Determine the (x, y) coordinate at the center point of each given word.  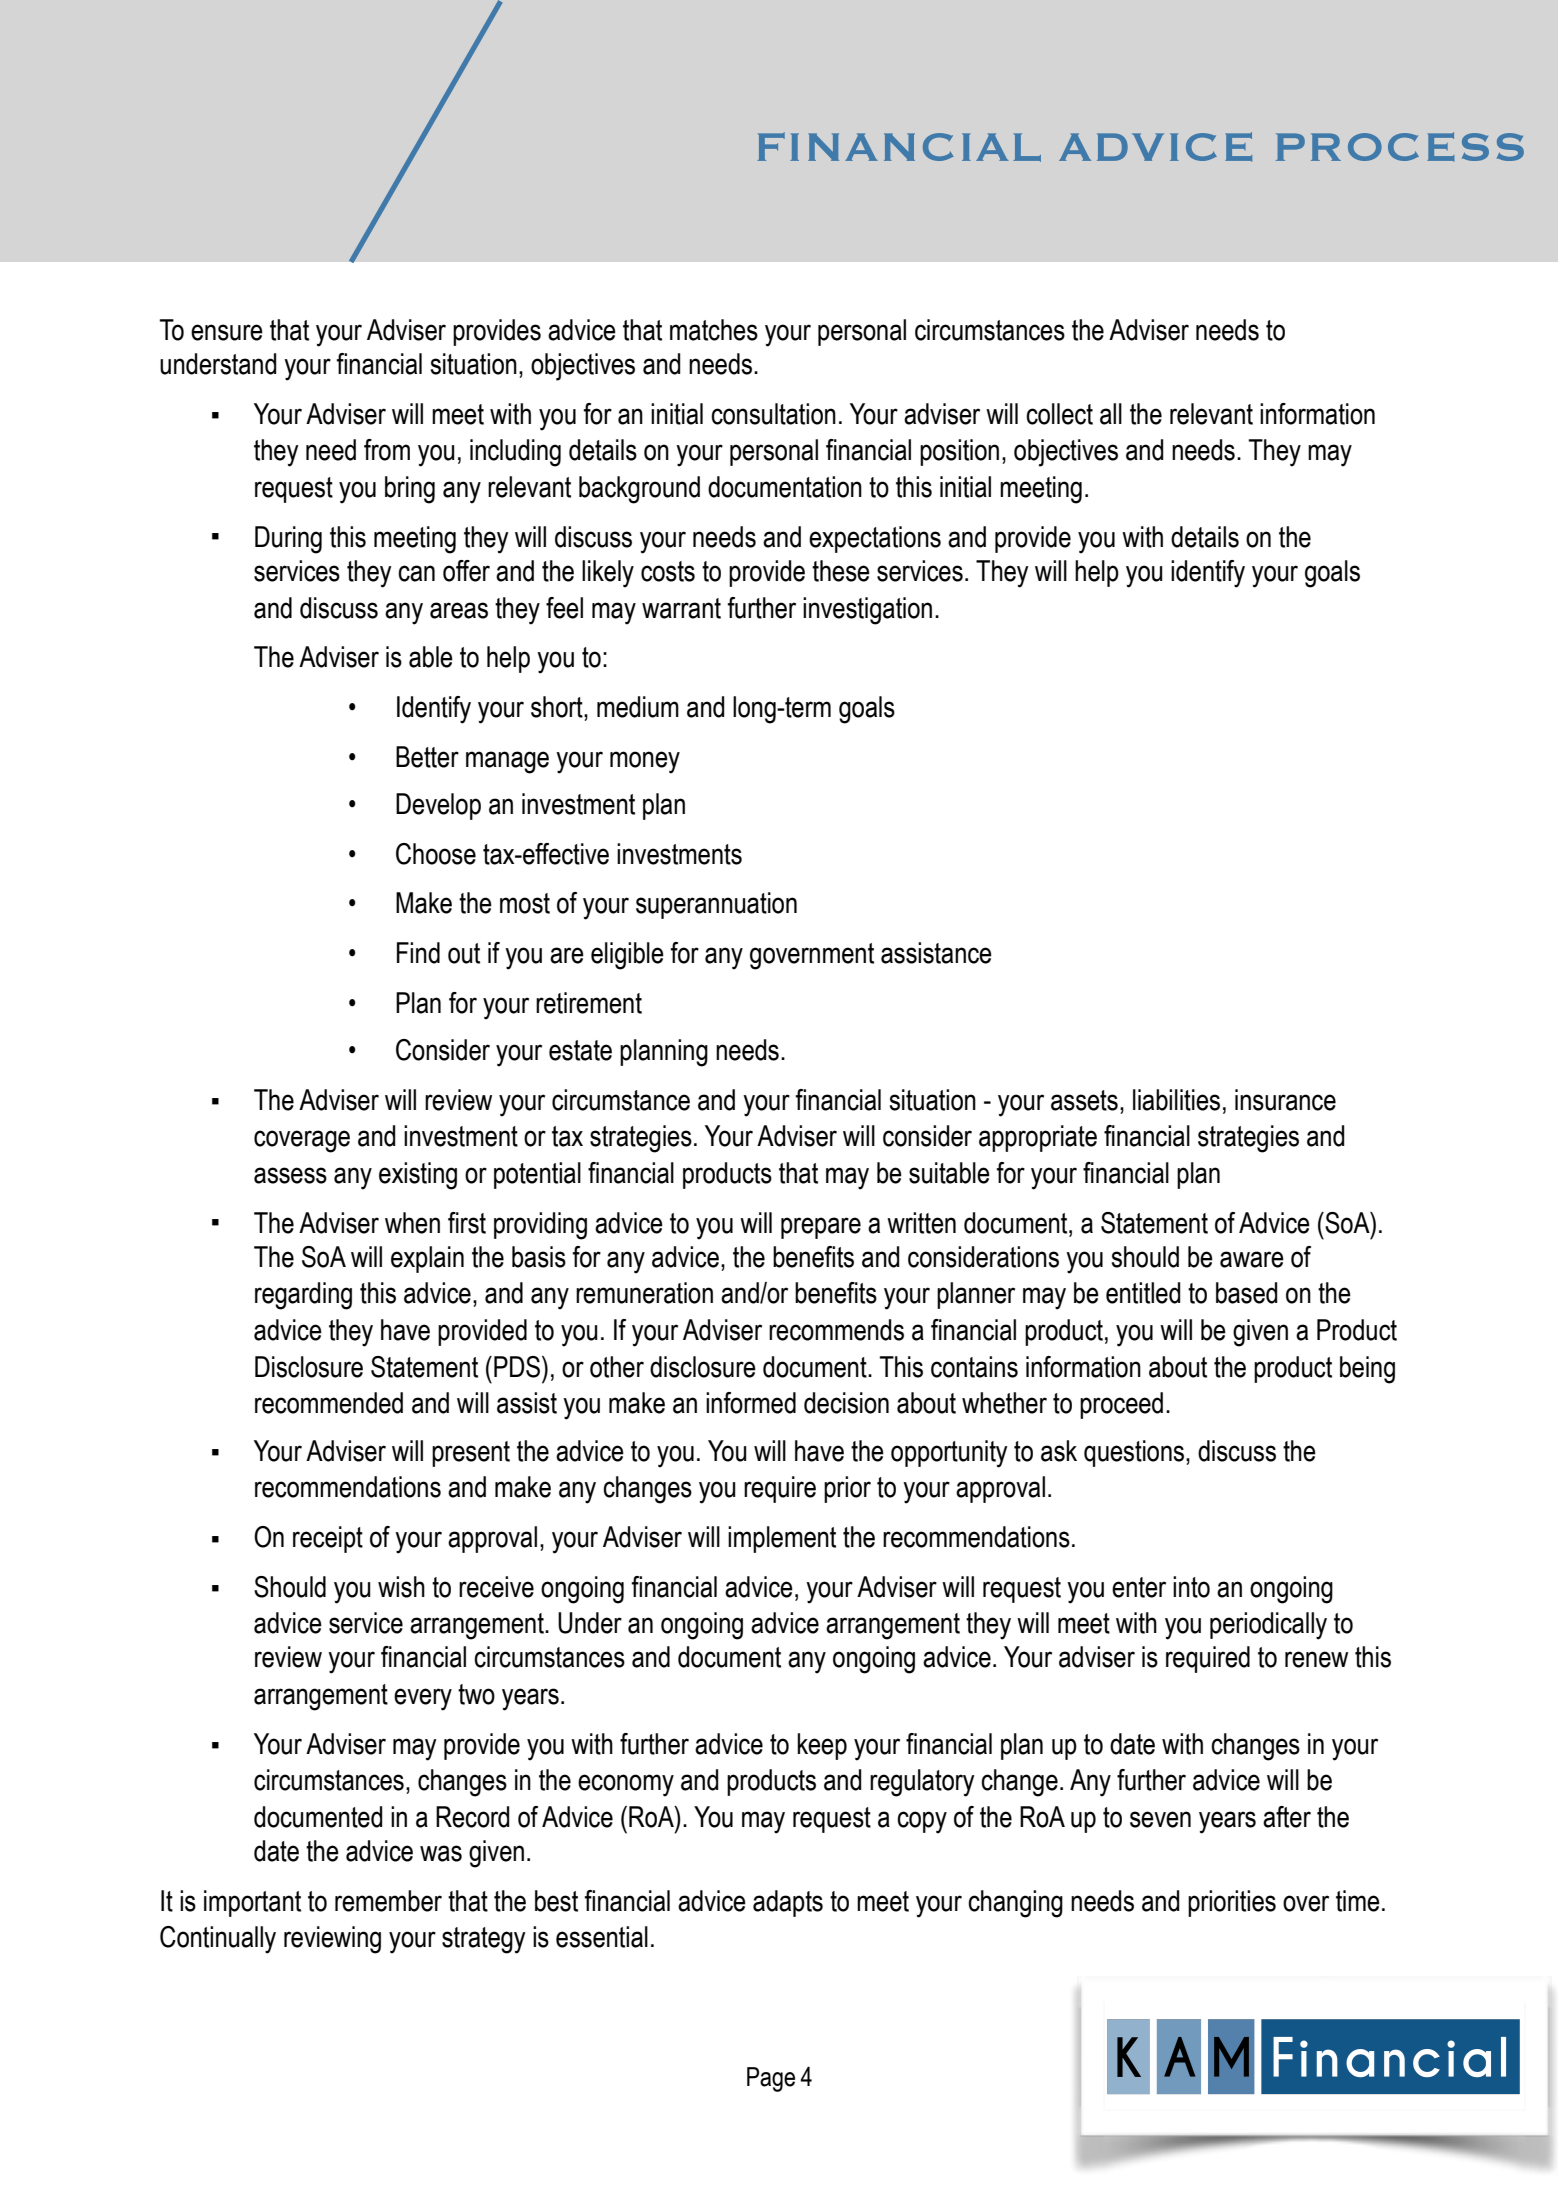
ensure (227, 332)
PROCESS (1400, 147)
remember (388, 1901)
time (1358, 1901)
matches (714, 330)
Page (771, 2079)
